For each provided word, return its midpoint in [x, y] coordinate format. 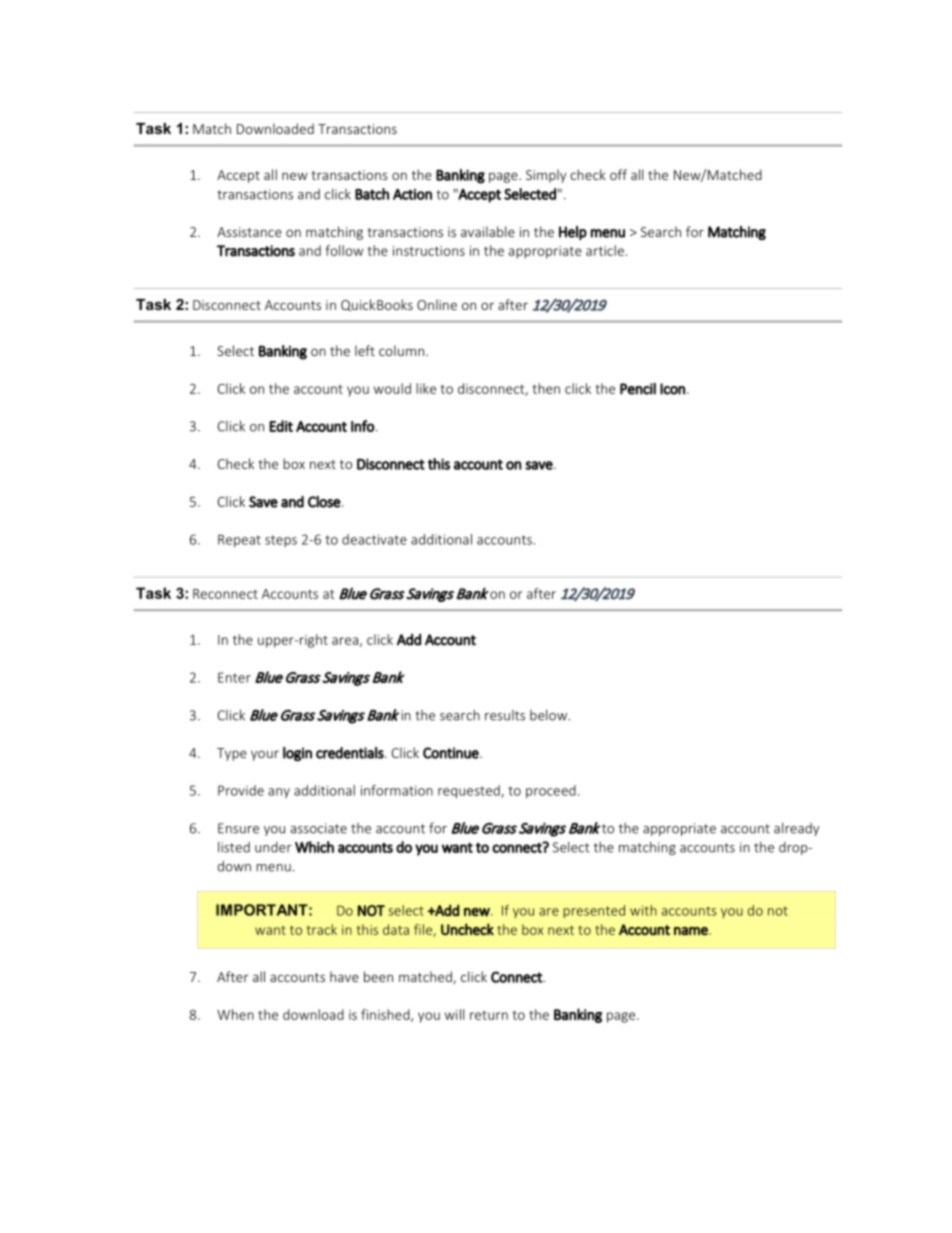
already [796, 829]
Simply [546, 176]
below [549, 715]
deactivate [374, 539]
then [546, 388]
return [489, 1015]
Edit [281, 426]
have [344, 976]
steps [281, 541]
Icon [672, 389]
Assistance [249, 232]
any [279, 793]
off [618, 174]
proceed [551, 791]
